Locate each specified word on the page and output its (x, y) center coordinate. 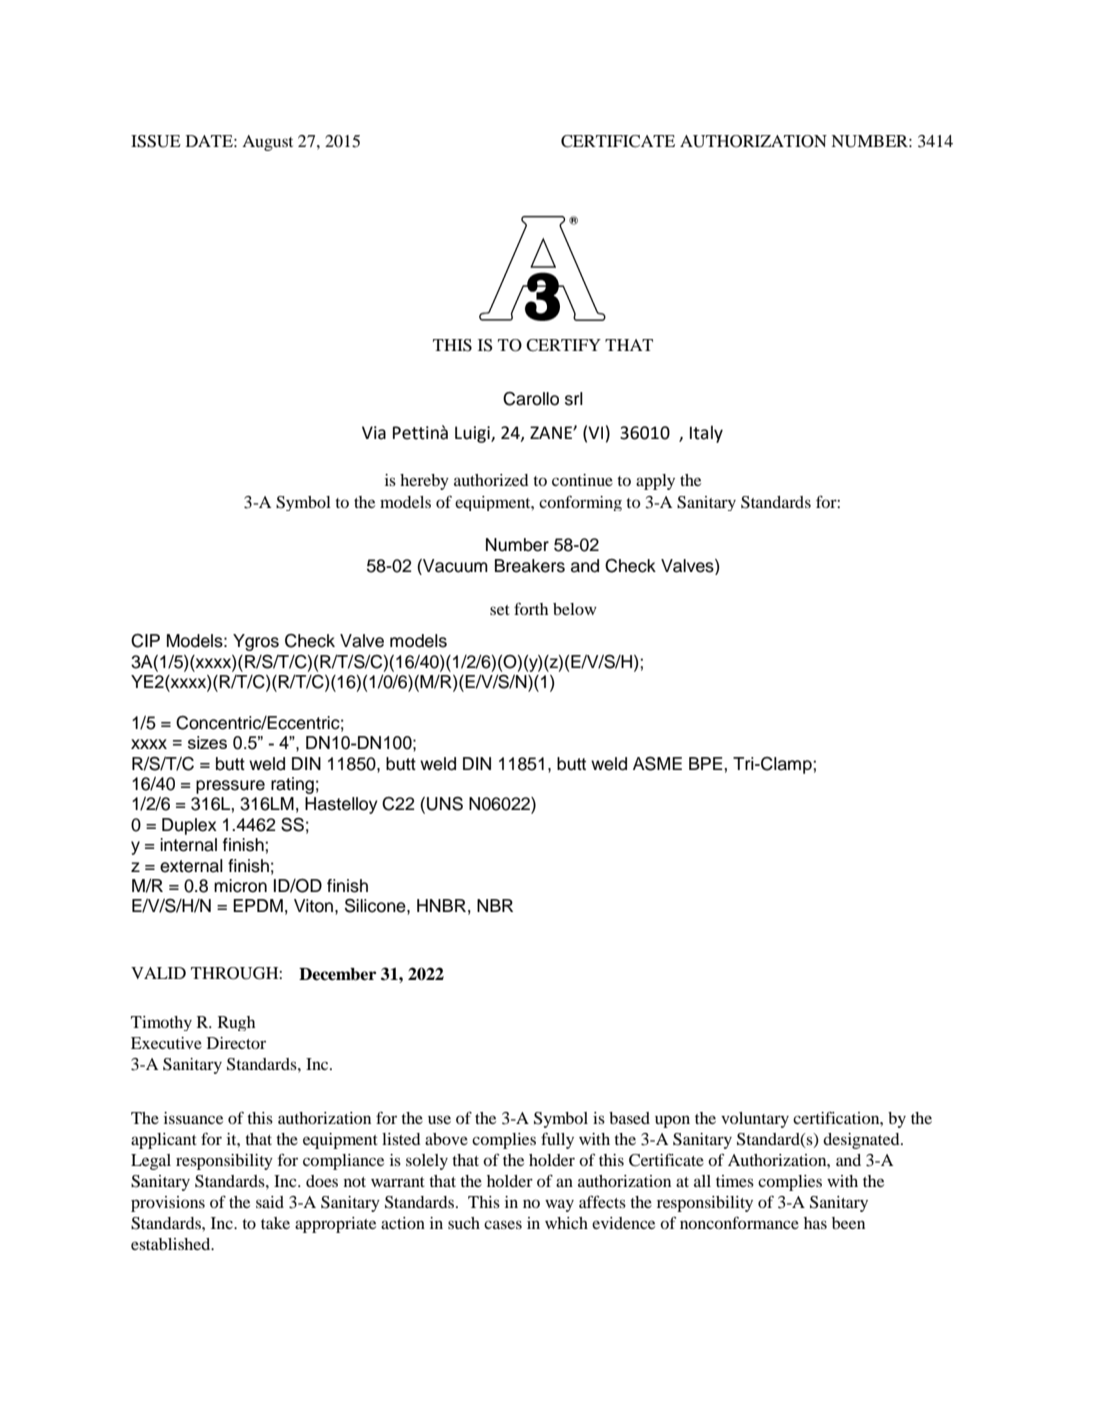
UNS (445, 803)
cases (503, 1224)
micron (240, 886)
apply (655, 482)
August (267, 143)
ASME (657, 763)
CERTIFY (563, 345)
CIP (145, 641)
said (270, 1202)
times (735, 1181)
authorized (491, 480)
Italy (706, 434)
